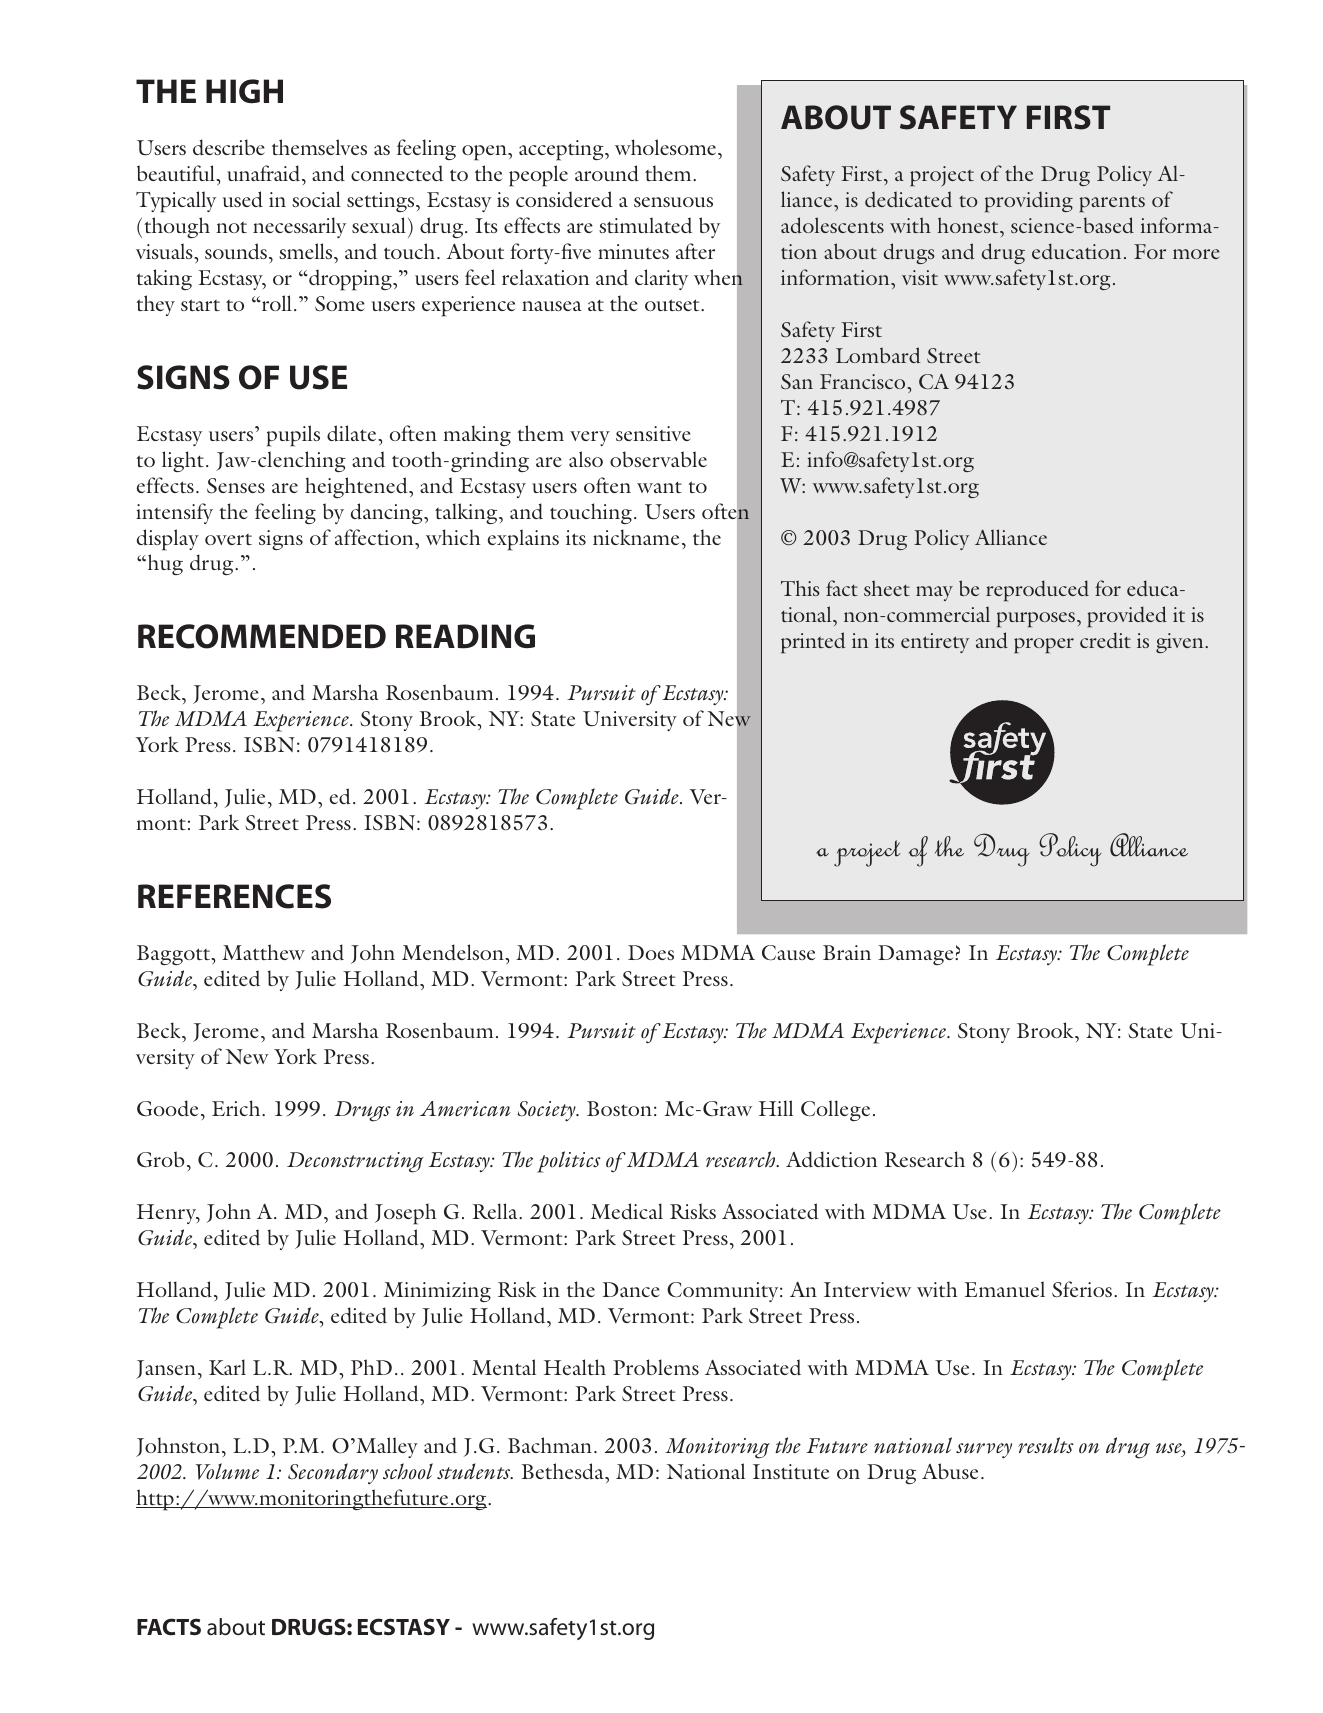  I want to click on printed, so click(813, 642).
